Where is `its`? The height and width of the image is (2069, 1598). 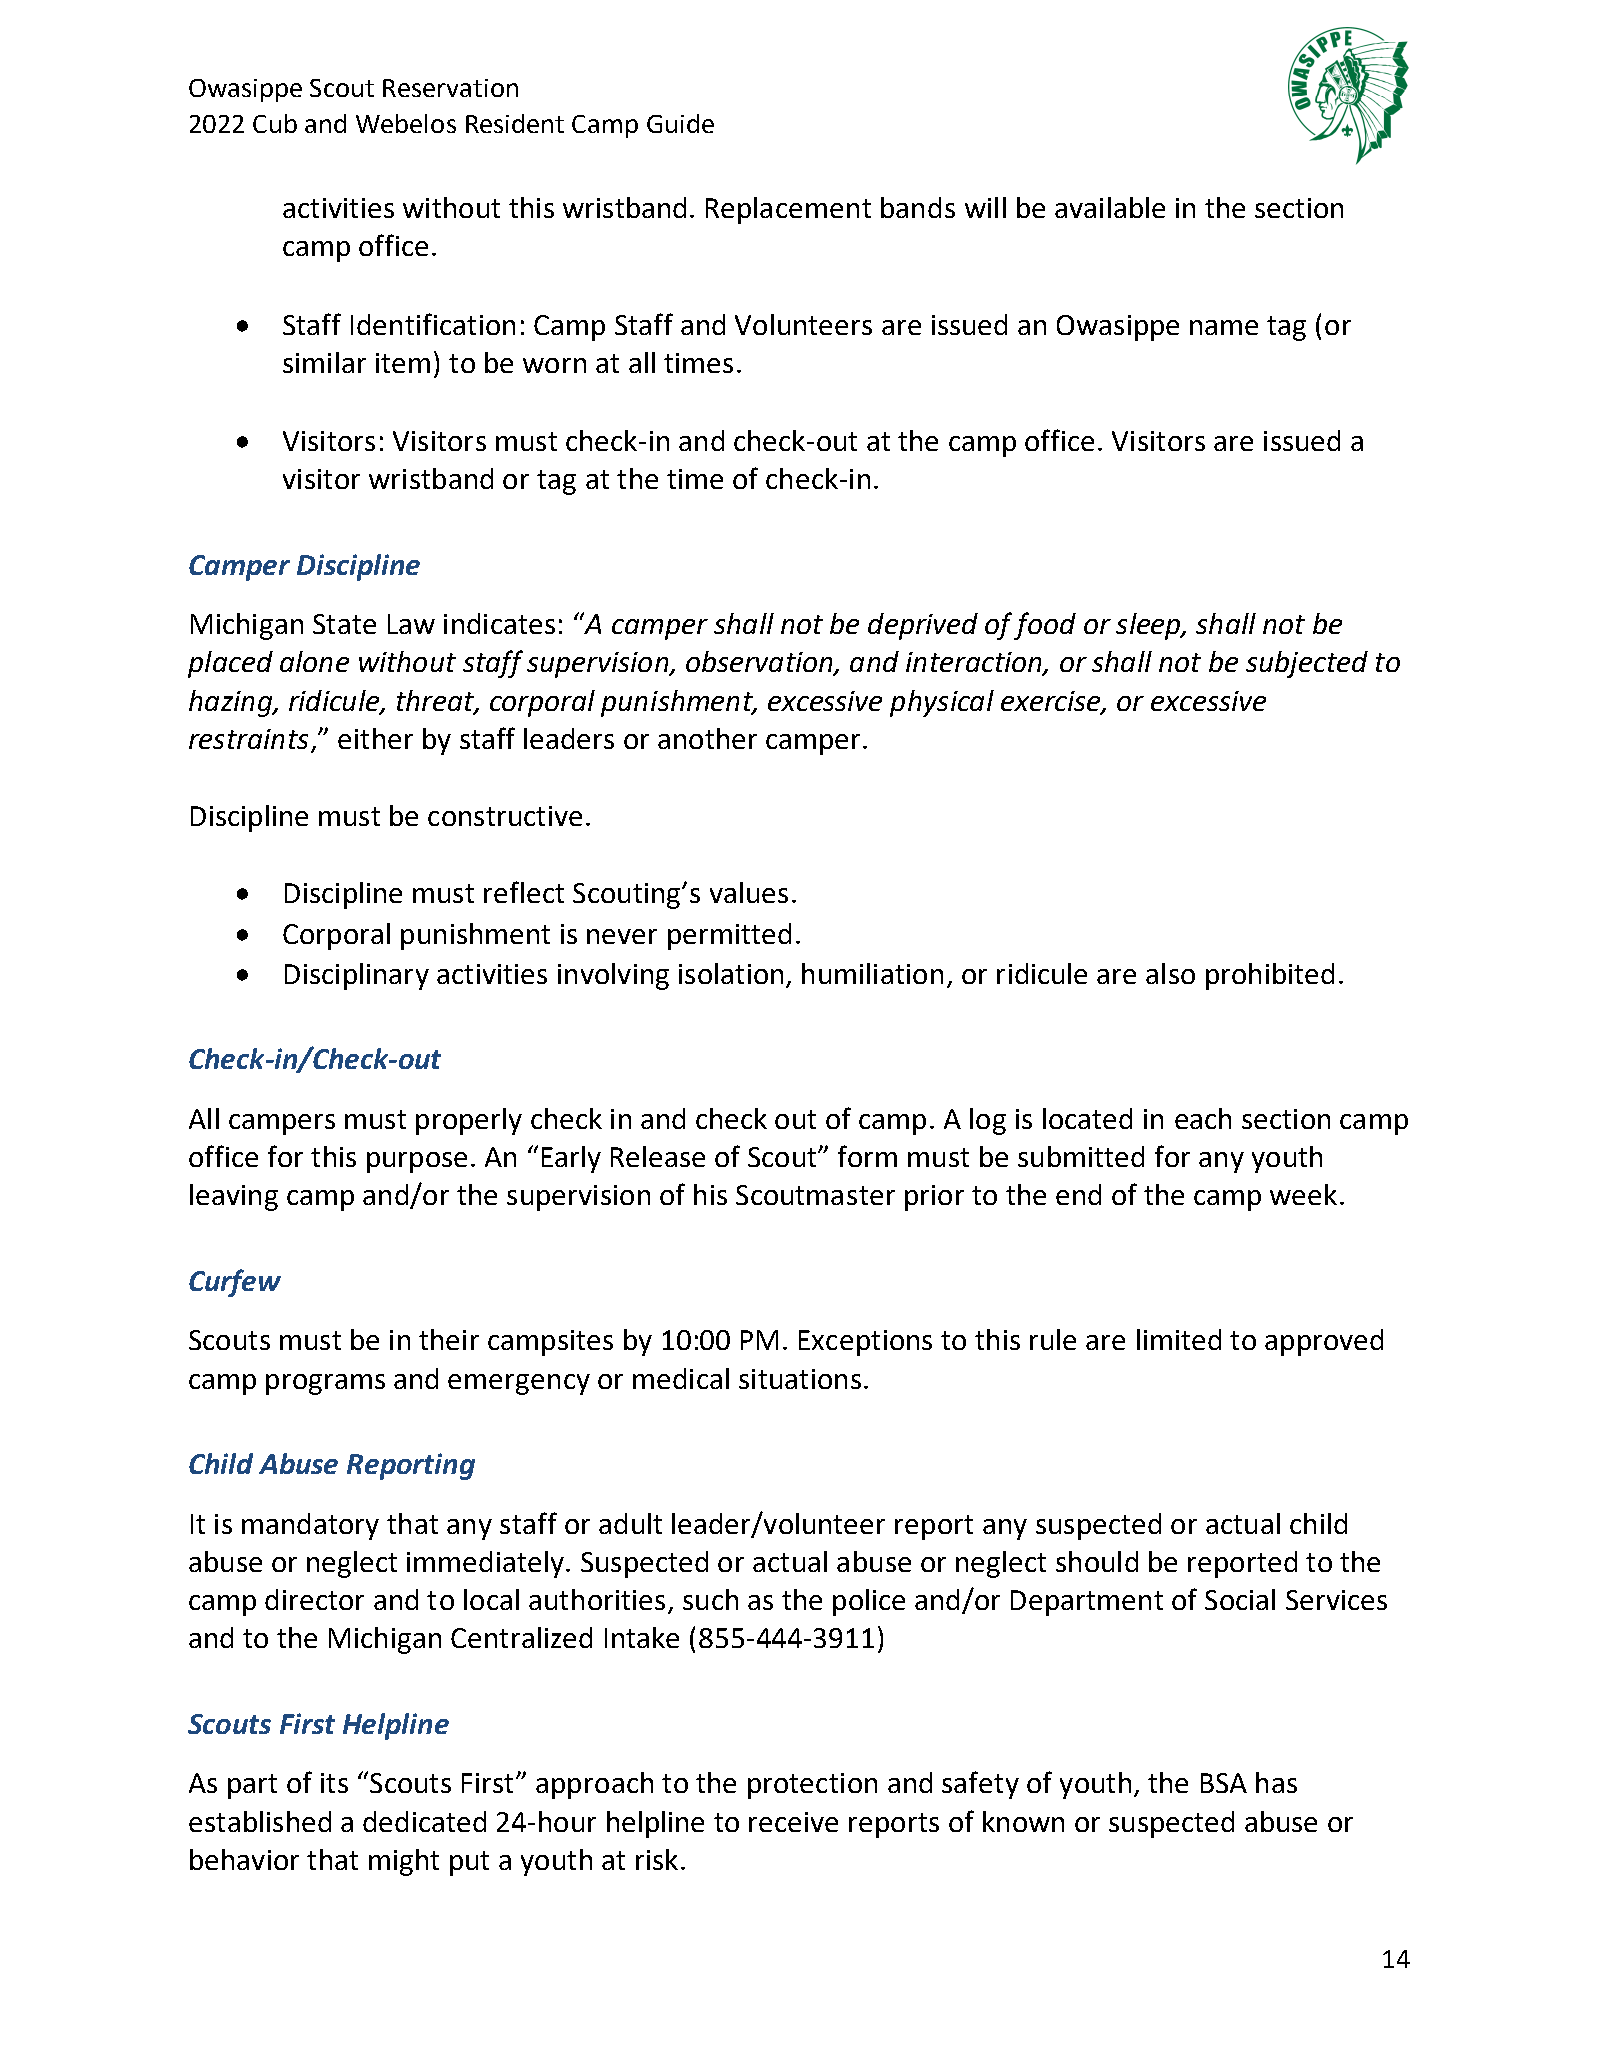
its is located at coordinates (334, 1783).
